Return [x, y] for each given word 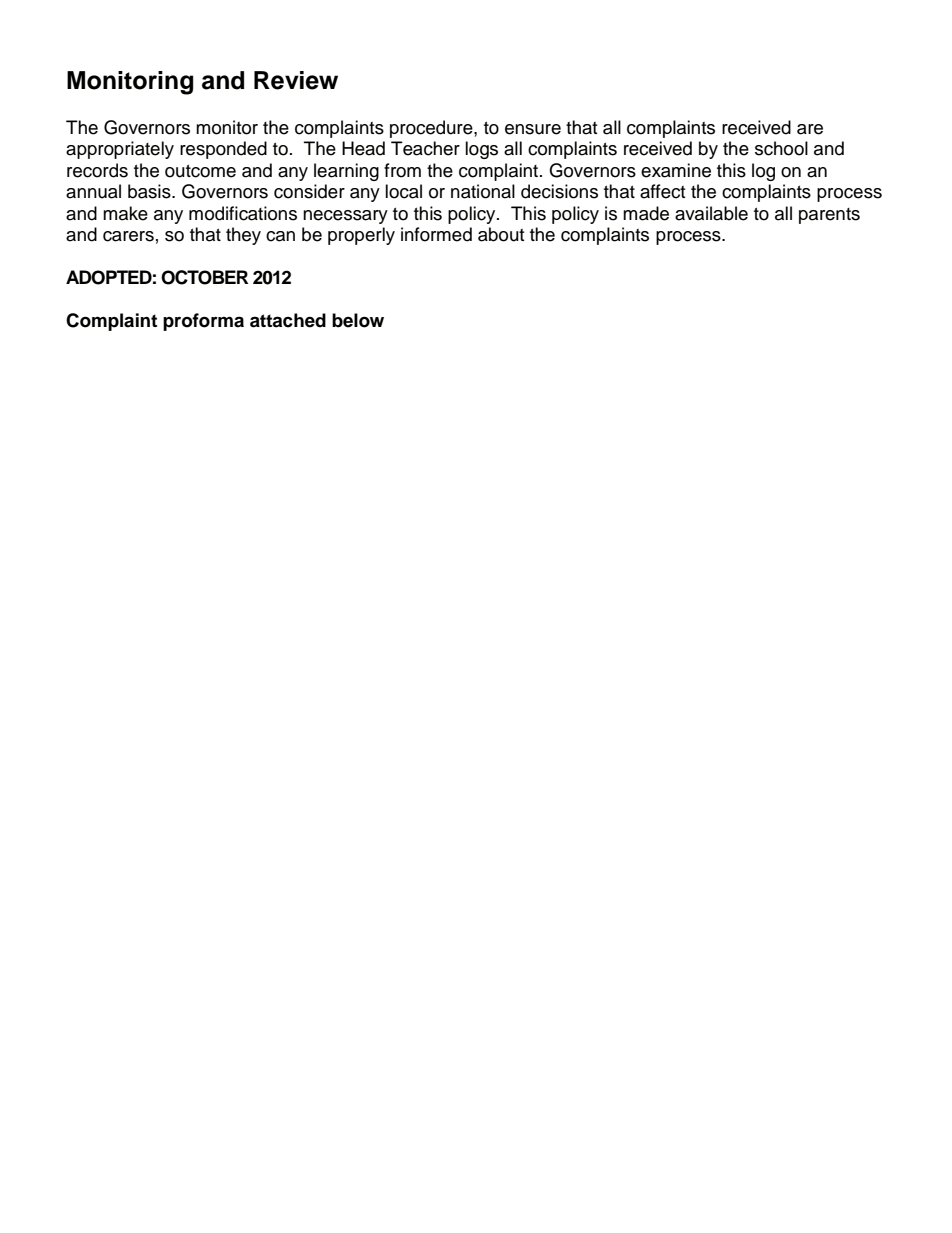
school [781, 148]
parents [829, 216]
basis [150, 191]
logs [481, 150]
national [483, 191]
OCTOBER [204, 277]
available [711, 213]
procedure [432, 129]
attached [288, 320]
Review [296, 80]
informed [436, 234]
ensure [533, 129]
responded [223, 150]
